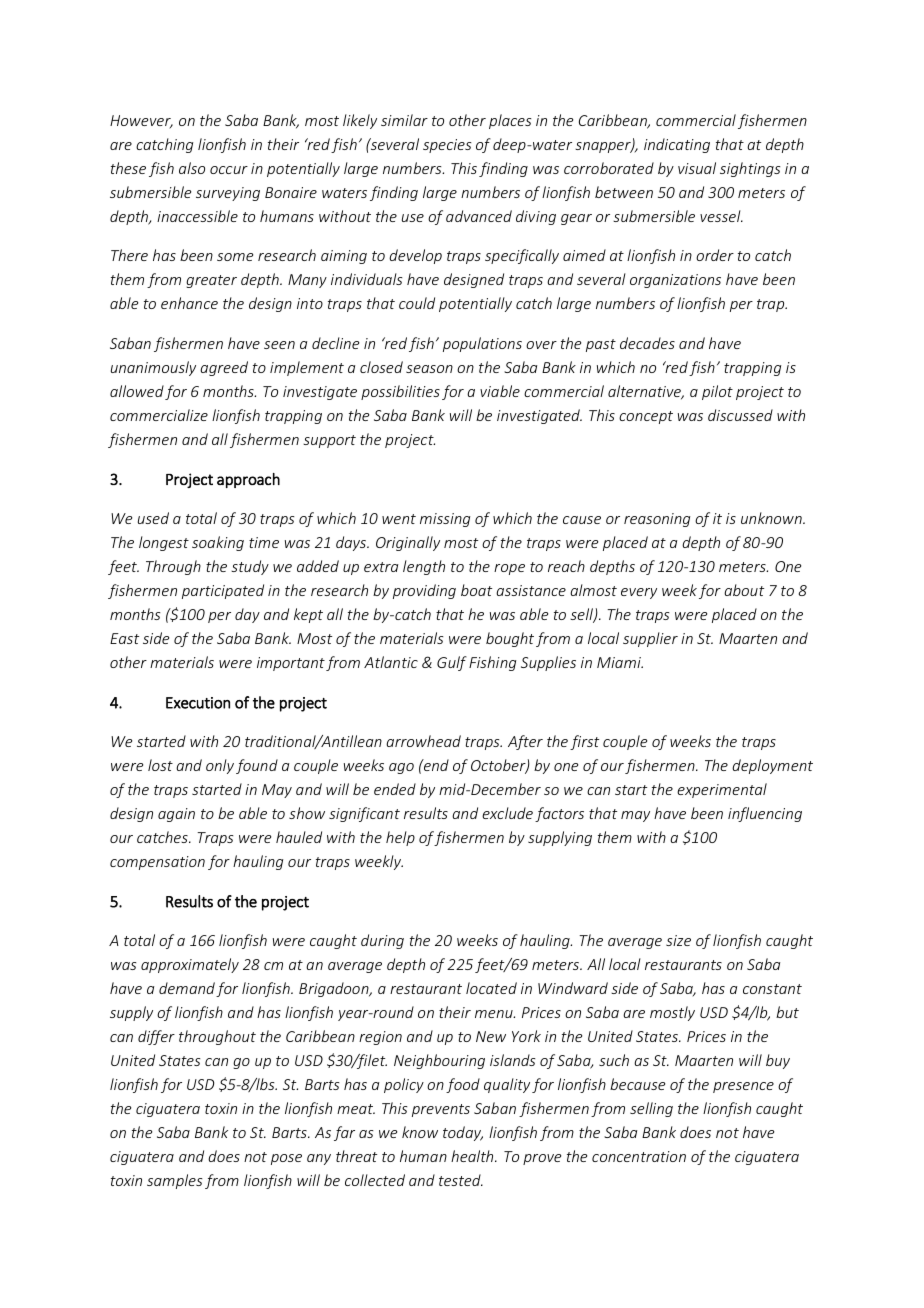  What do you see at coordinates (697, 168) in the screenshot?
I see `visual` at bounding box center [697, 168].
